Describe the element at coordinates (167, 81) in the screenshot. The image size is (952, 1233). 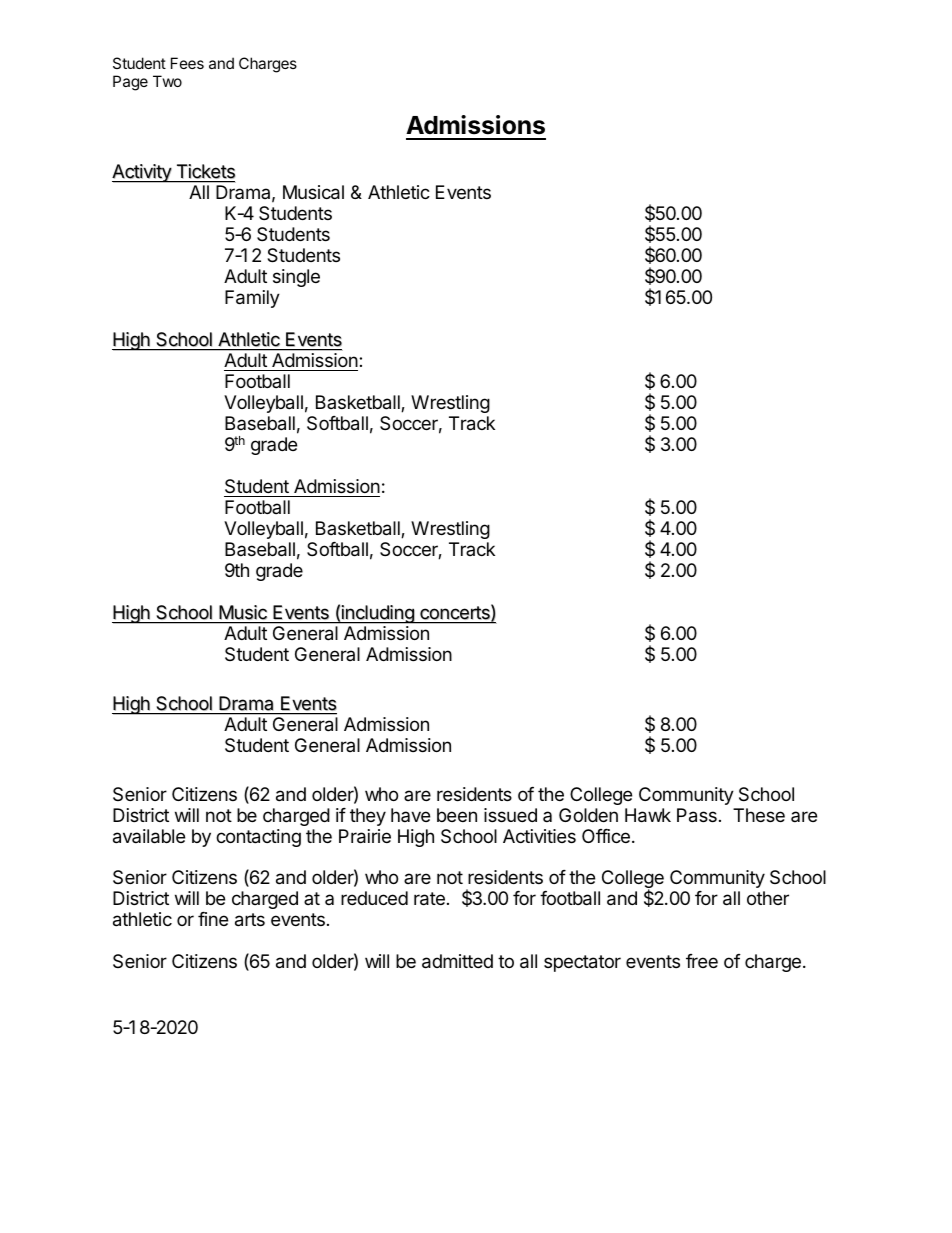
I see `Two` at that location.
